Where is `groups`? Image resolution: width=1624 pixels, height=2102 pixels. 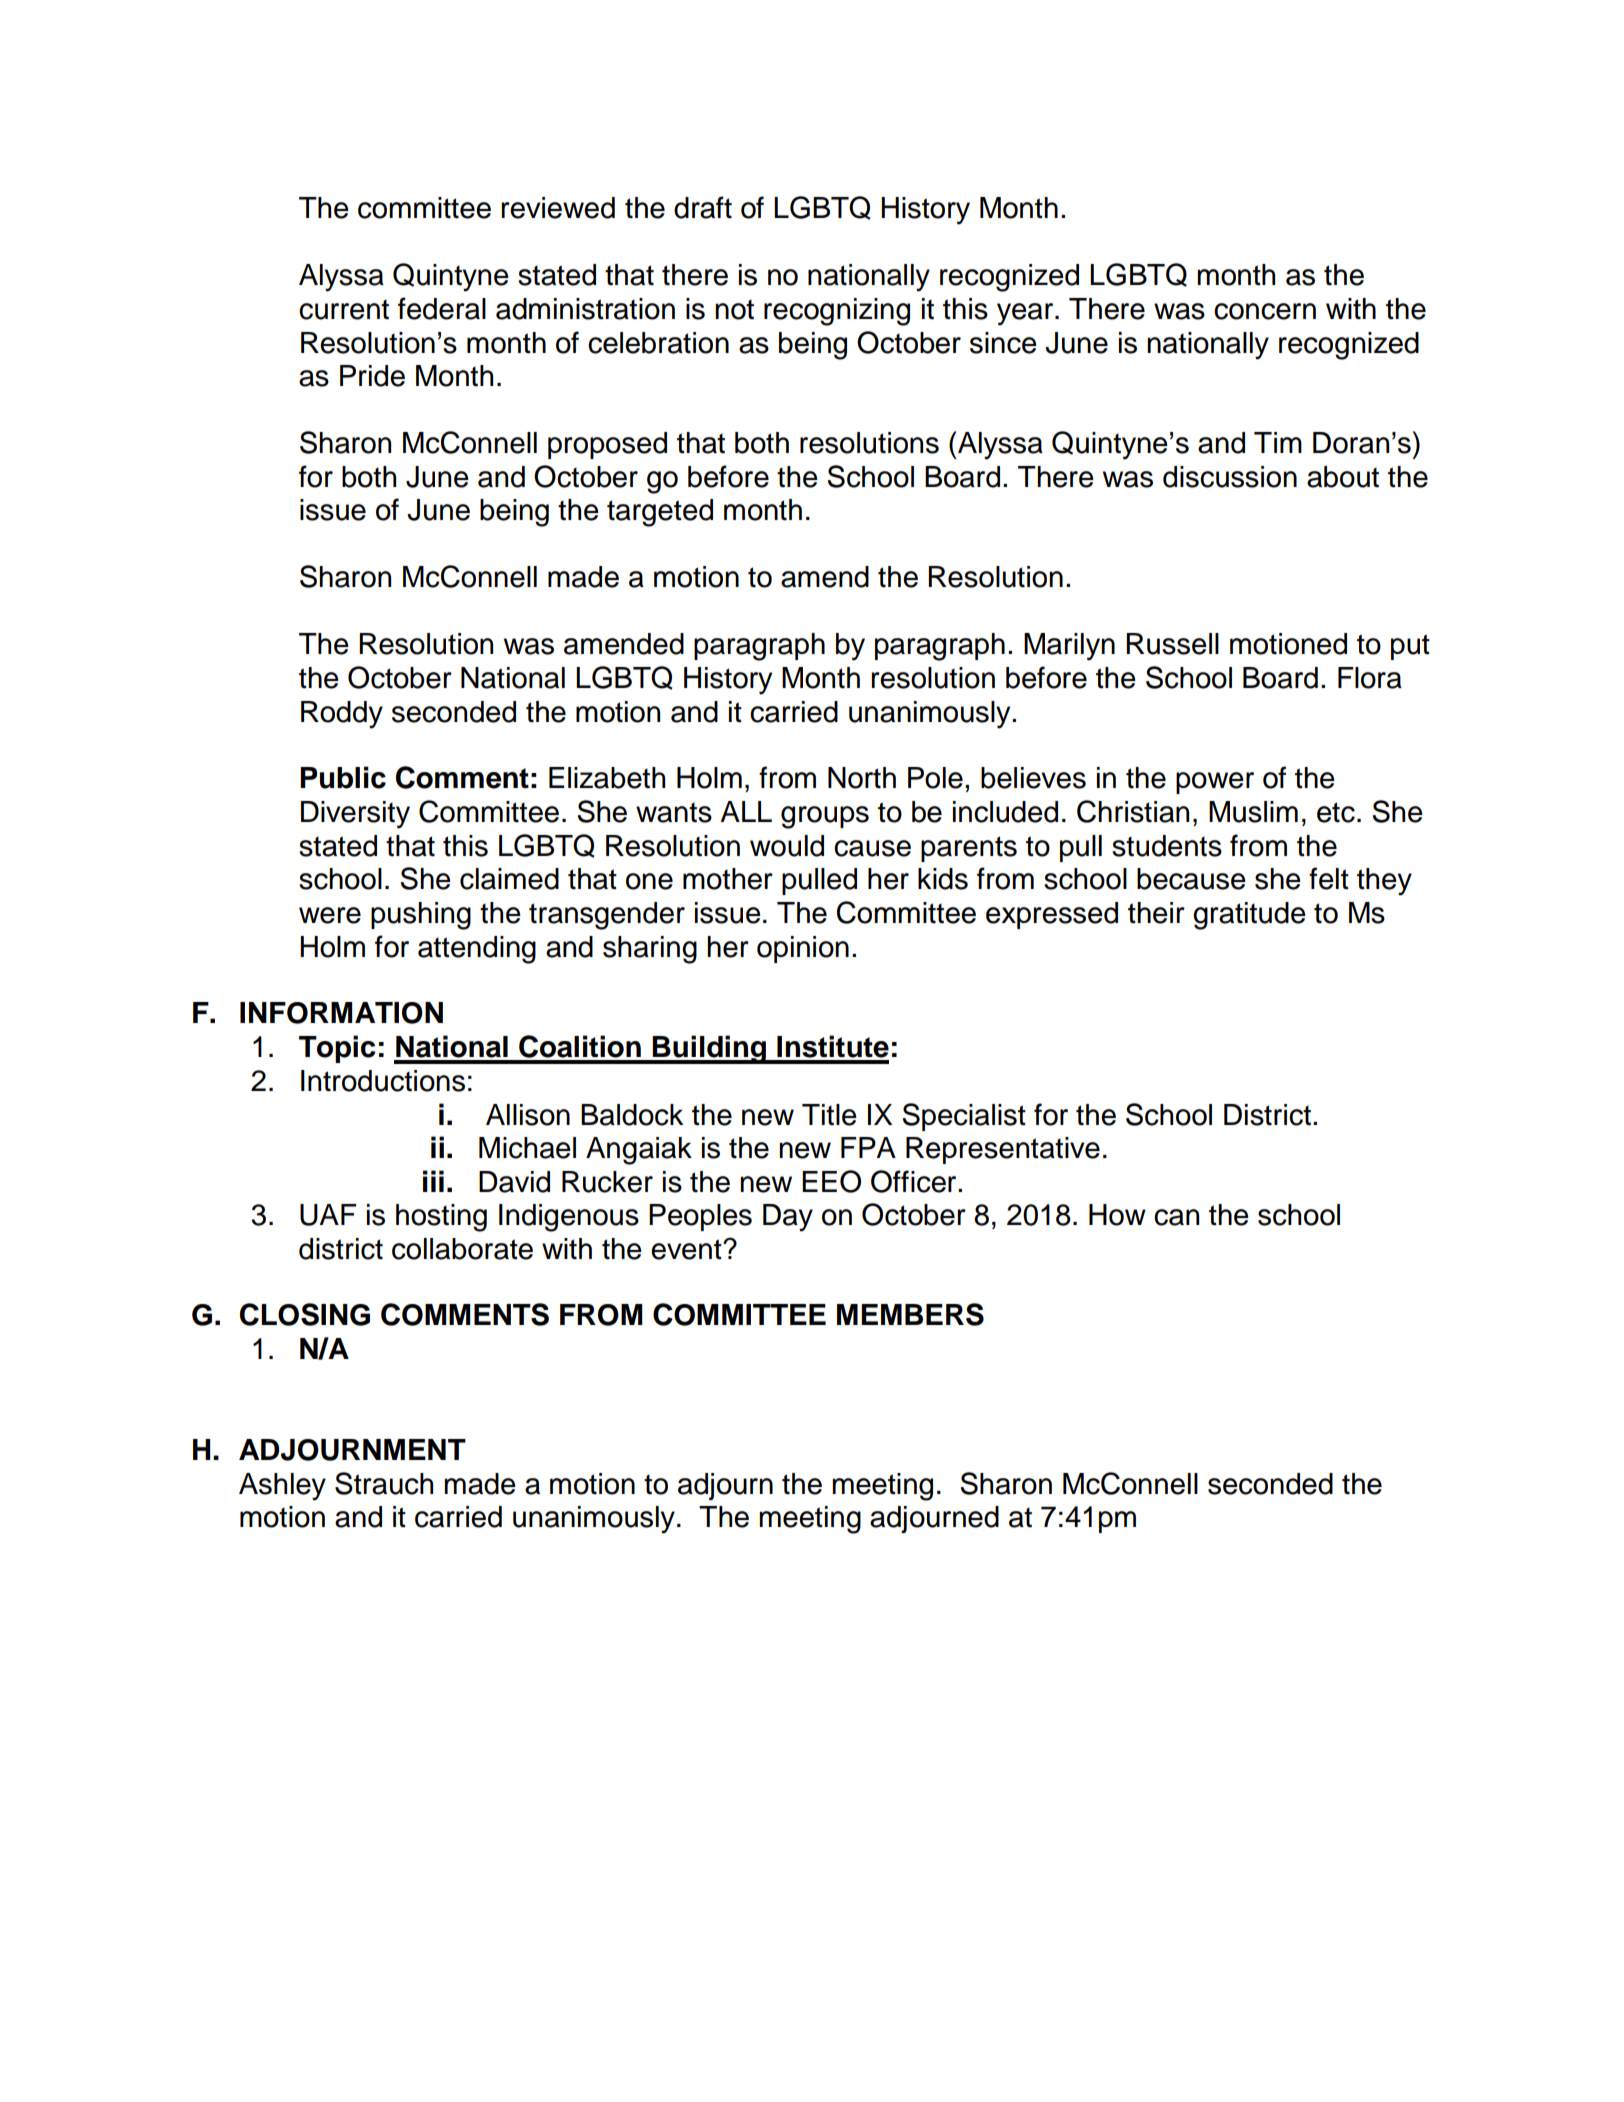 groups is located at coordinates (825, 817).
